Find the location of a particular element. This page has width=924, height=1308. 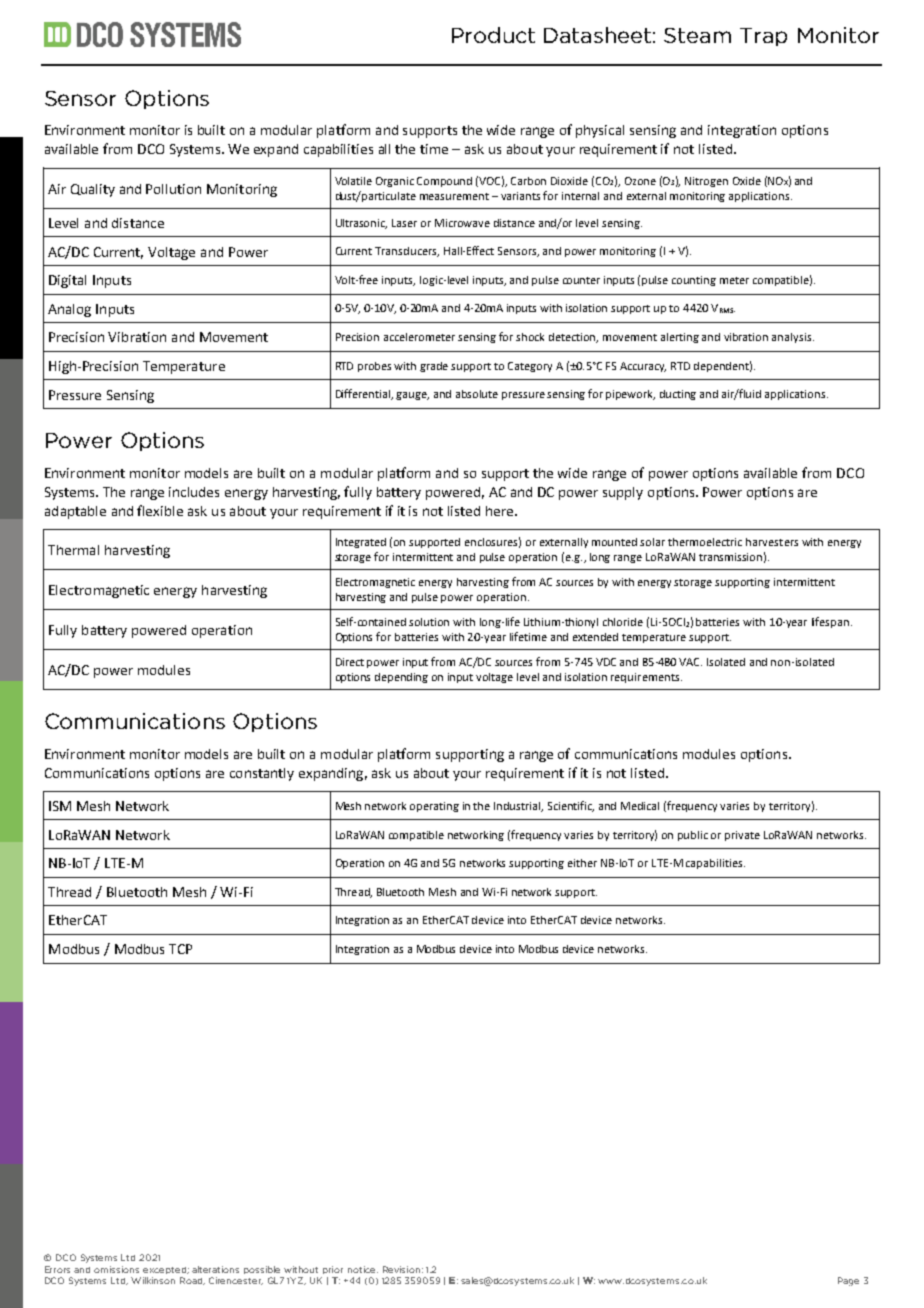

Trap is located at coordinates (763, 37).
